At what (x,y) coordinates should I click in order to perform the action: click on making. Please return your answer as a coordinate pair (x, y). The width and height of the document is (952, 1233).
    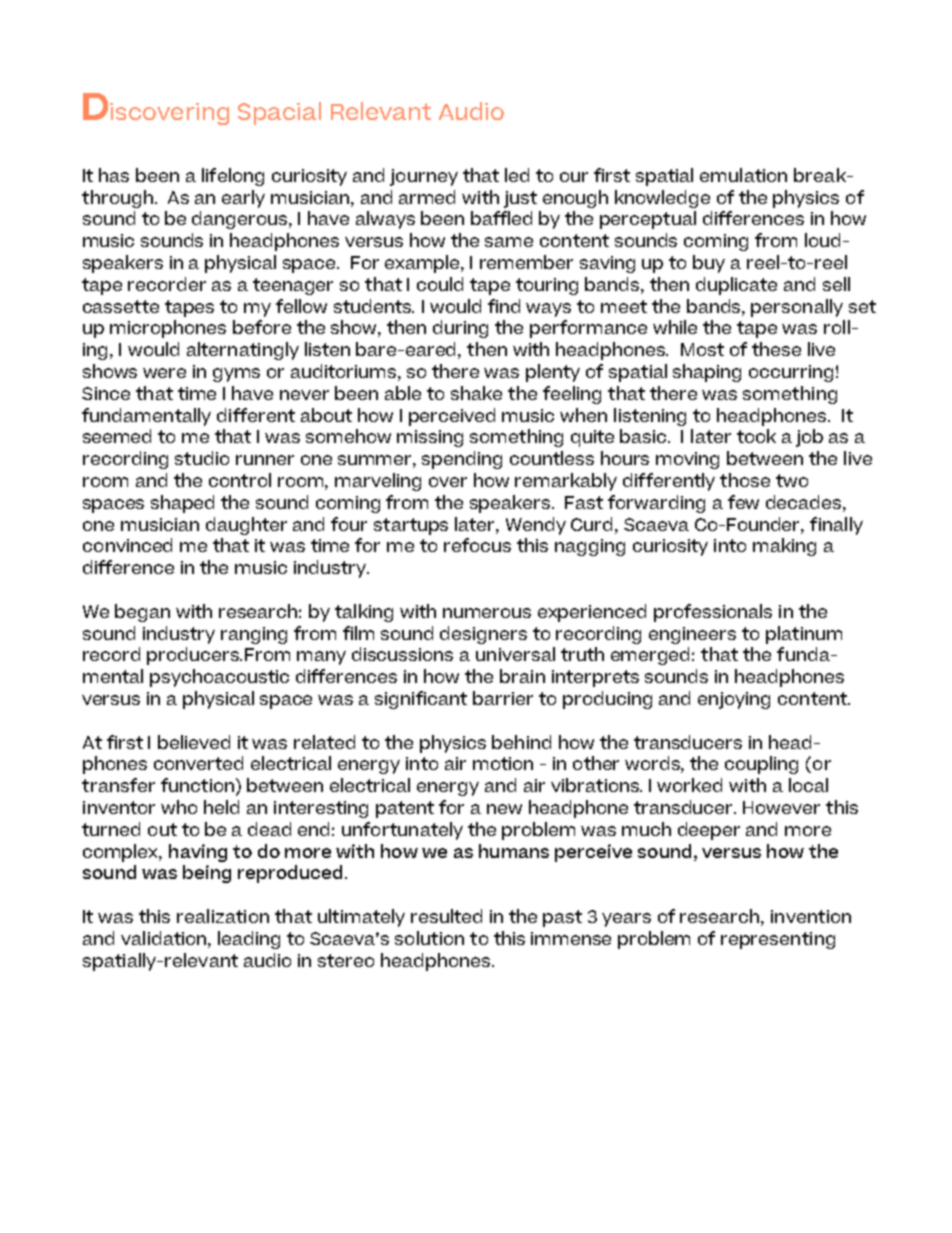
    Looking at the image, I should click on (784, 547).
